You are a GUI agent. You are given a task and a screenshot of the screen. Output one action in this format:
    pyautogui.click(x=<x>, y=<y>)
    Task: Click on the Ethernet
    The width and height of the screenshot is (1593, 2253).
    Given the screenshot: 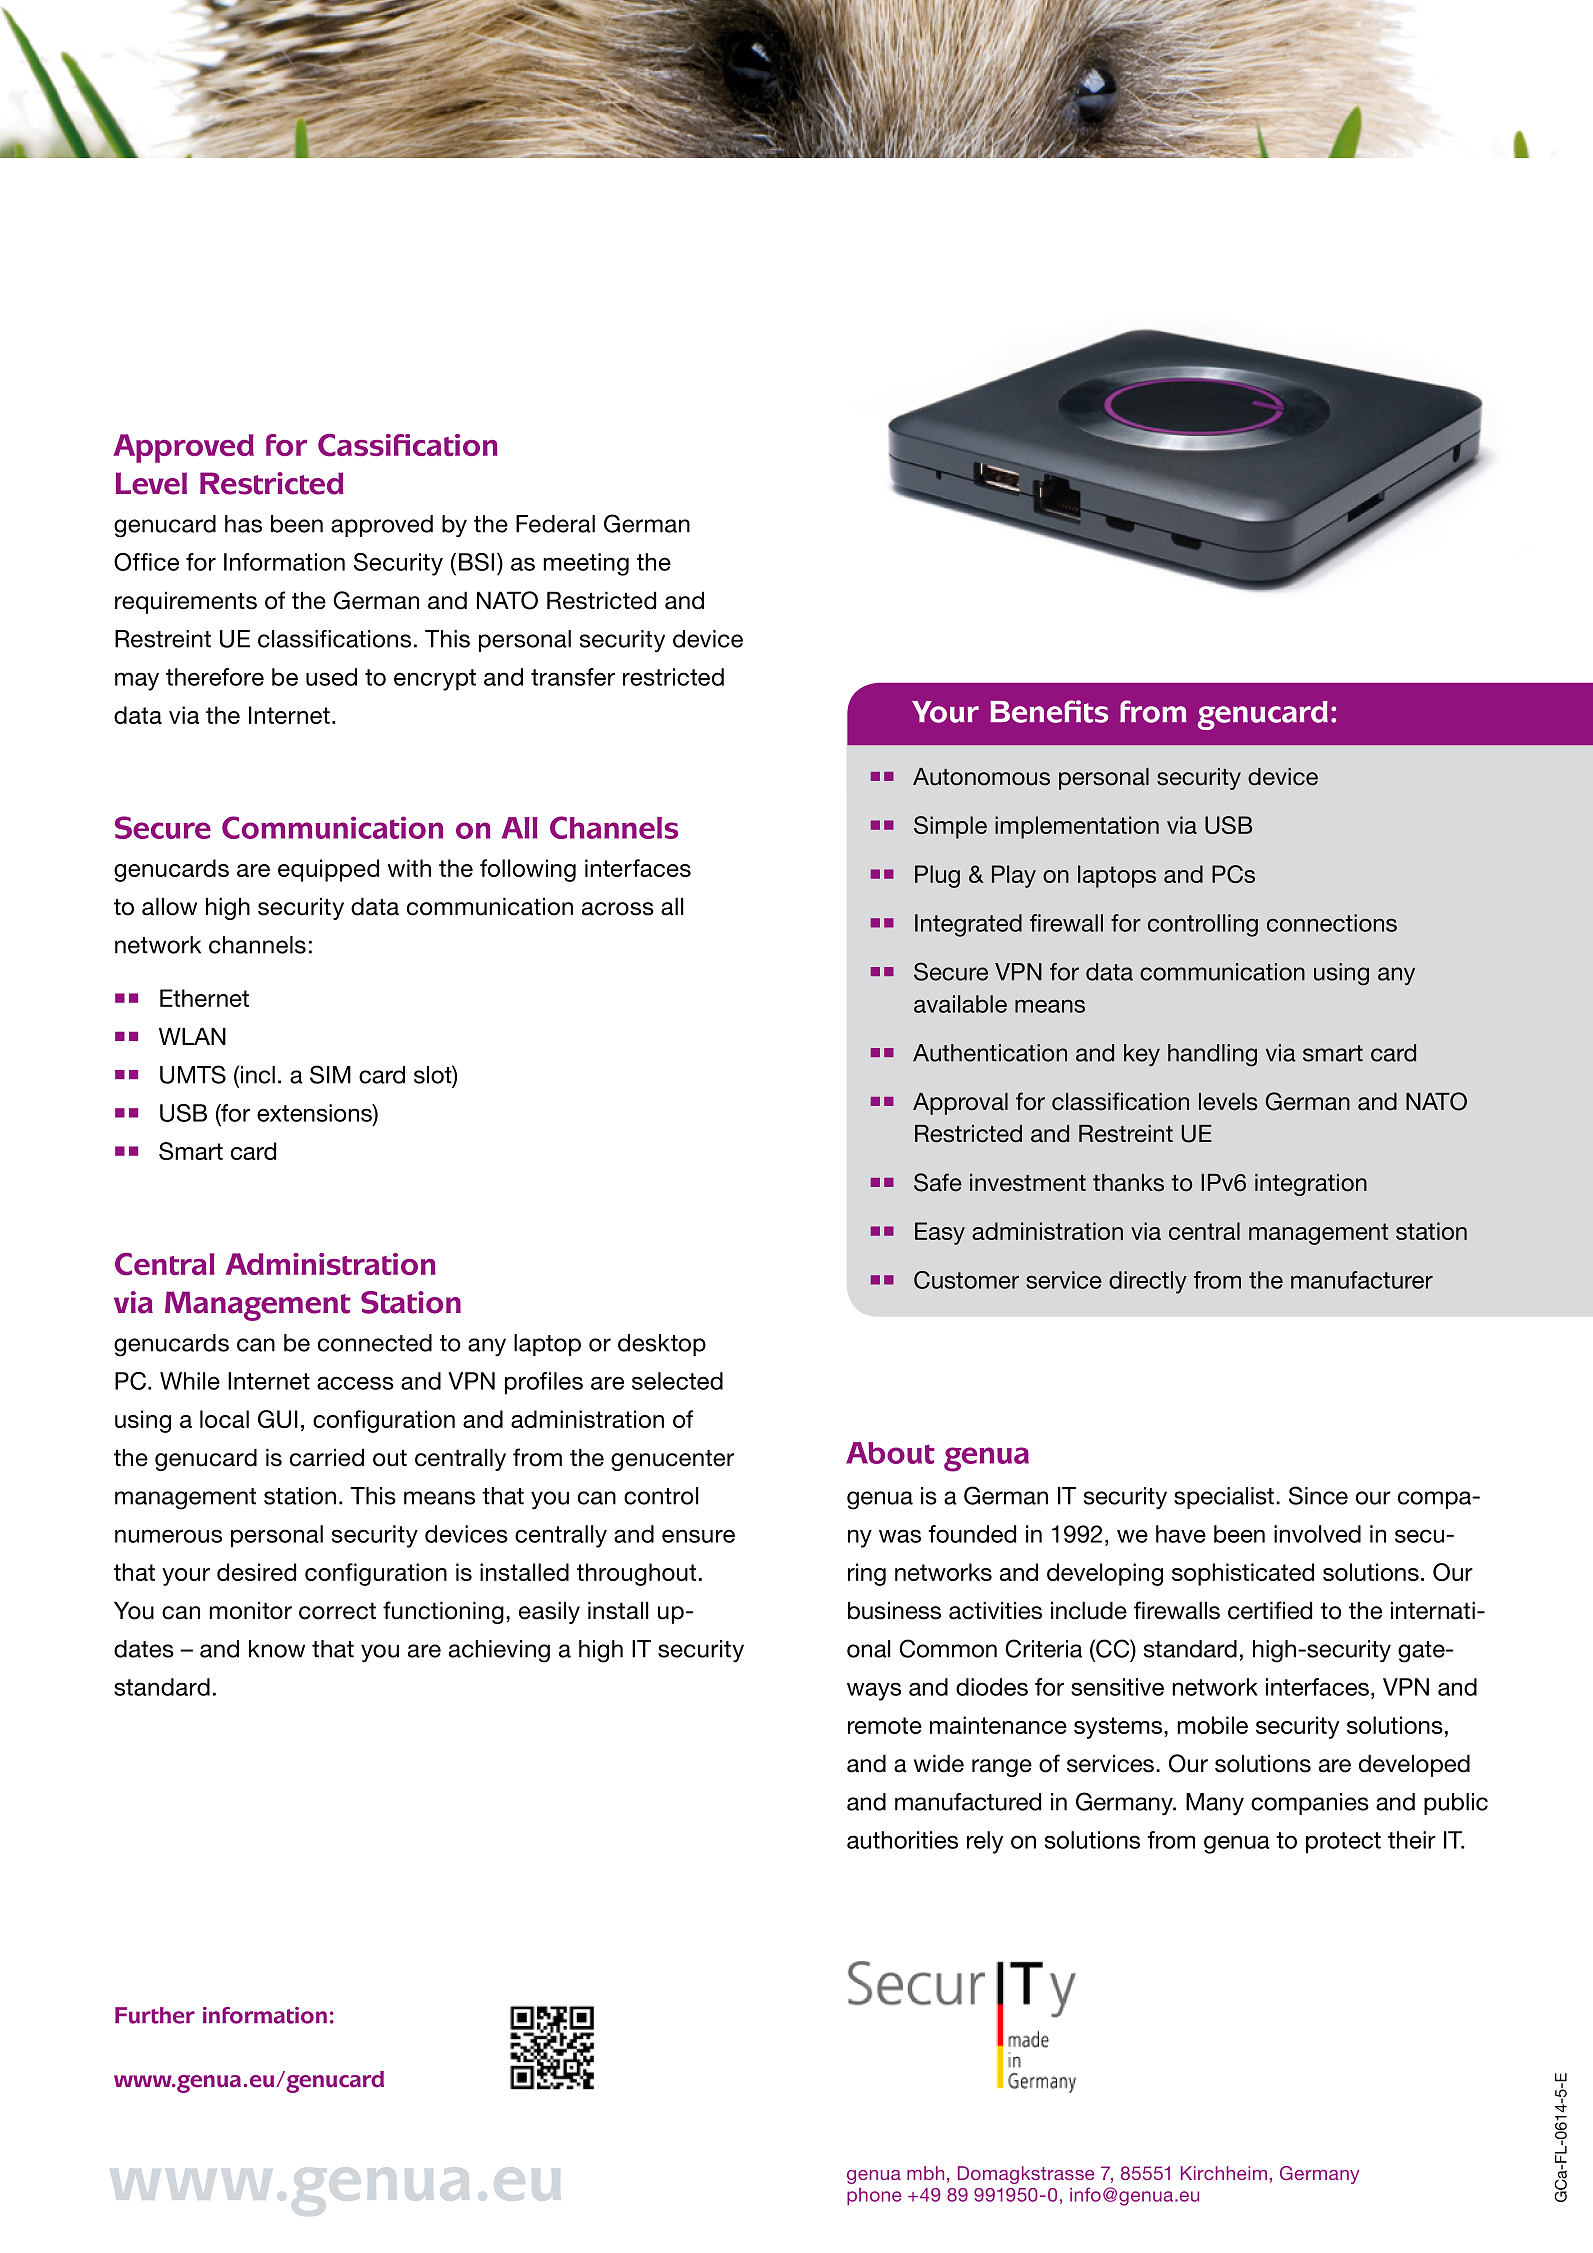 What is the action you would take?
    pyautogui.click(x=204, y=998)
